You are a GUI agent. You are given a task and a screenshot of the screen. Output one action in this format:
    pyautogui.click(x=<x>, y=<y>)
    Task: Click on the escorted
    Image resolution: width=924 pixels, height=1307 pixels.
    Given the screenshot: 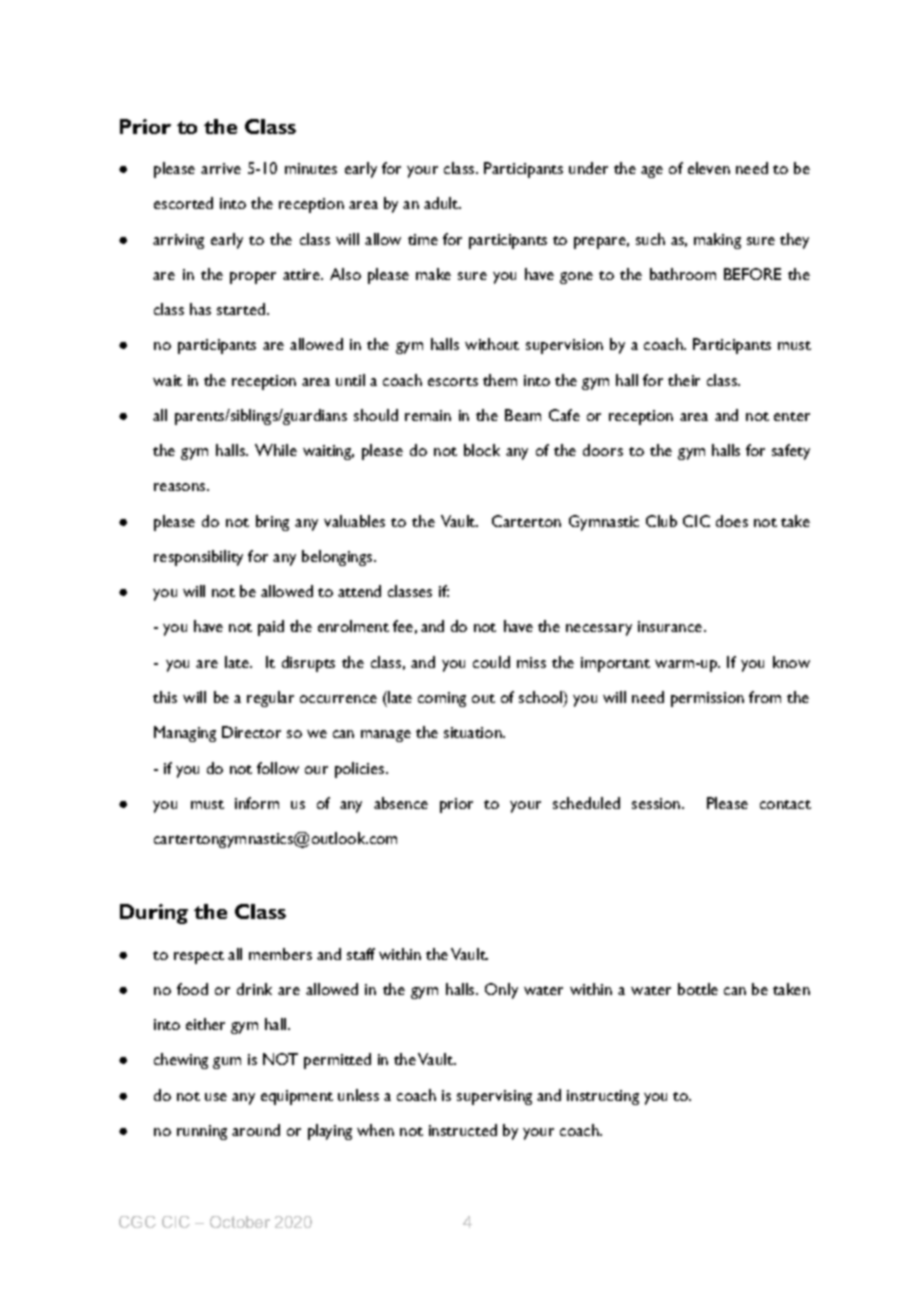 What is the action you would take?
    pyautogui.click(x=183, y=203)
